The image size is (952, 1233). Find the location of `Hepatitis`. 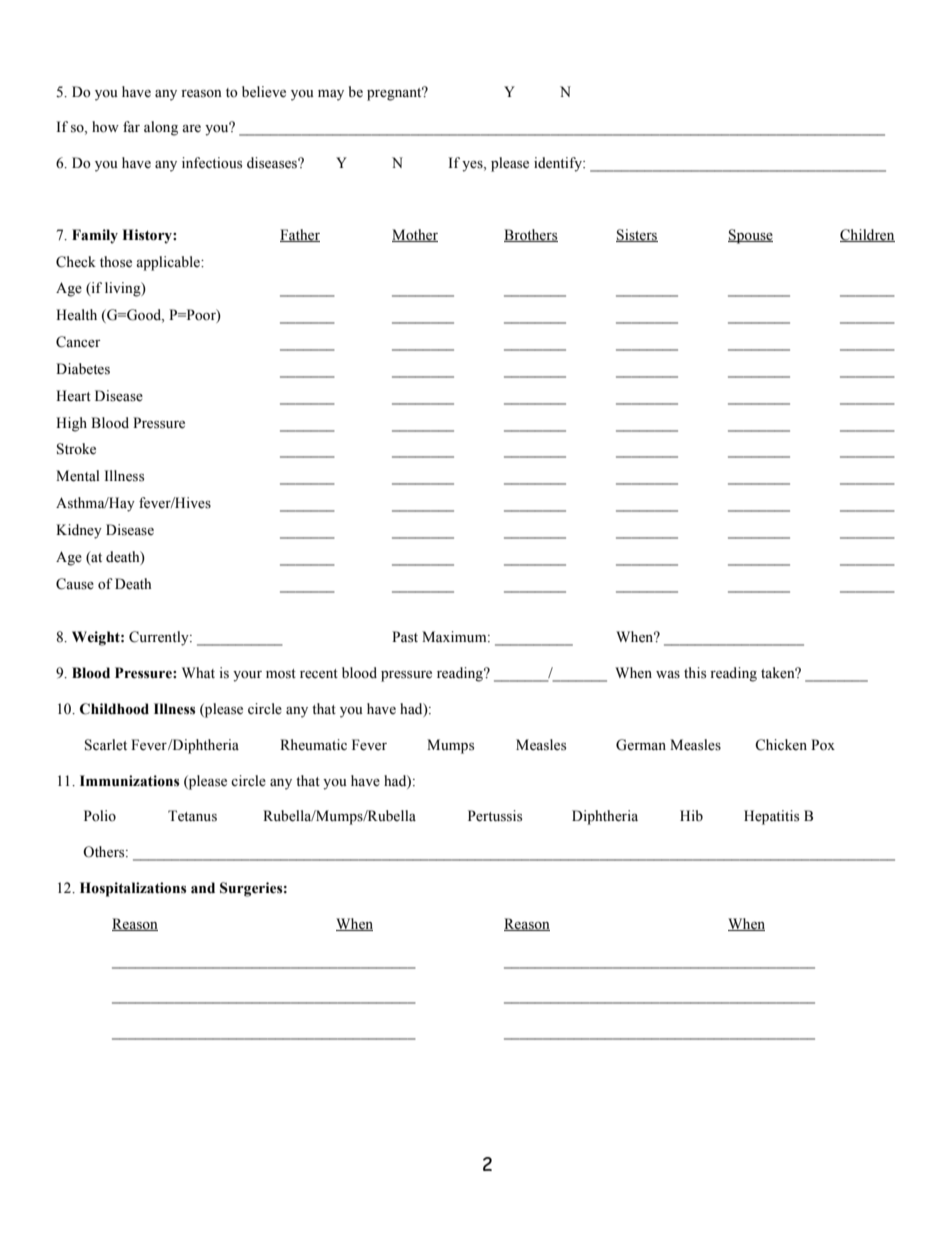

Hepatitis is located at coordinates (771, 817).
